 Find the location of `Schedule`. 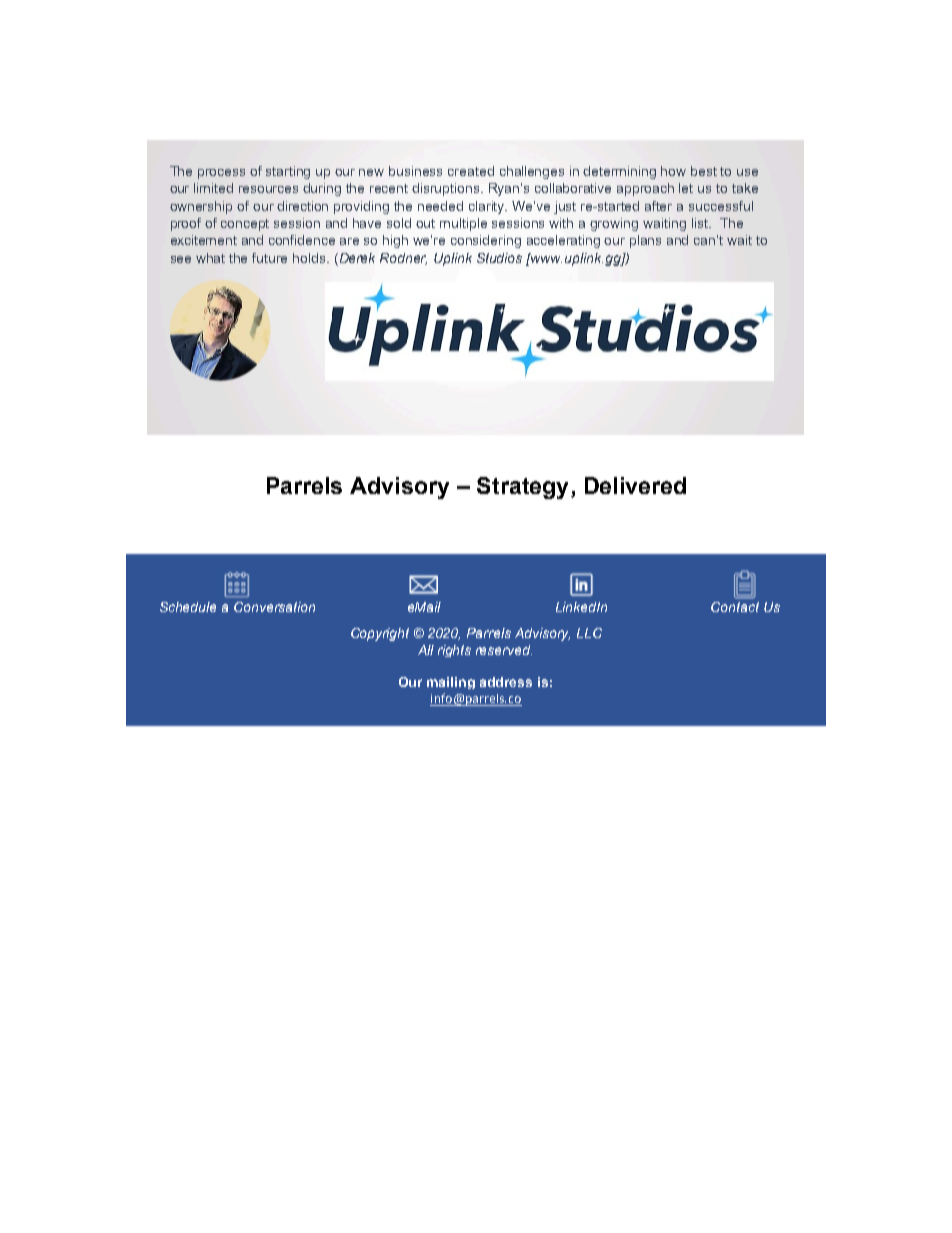

Schedule is located at coordinates (188, 607).
